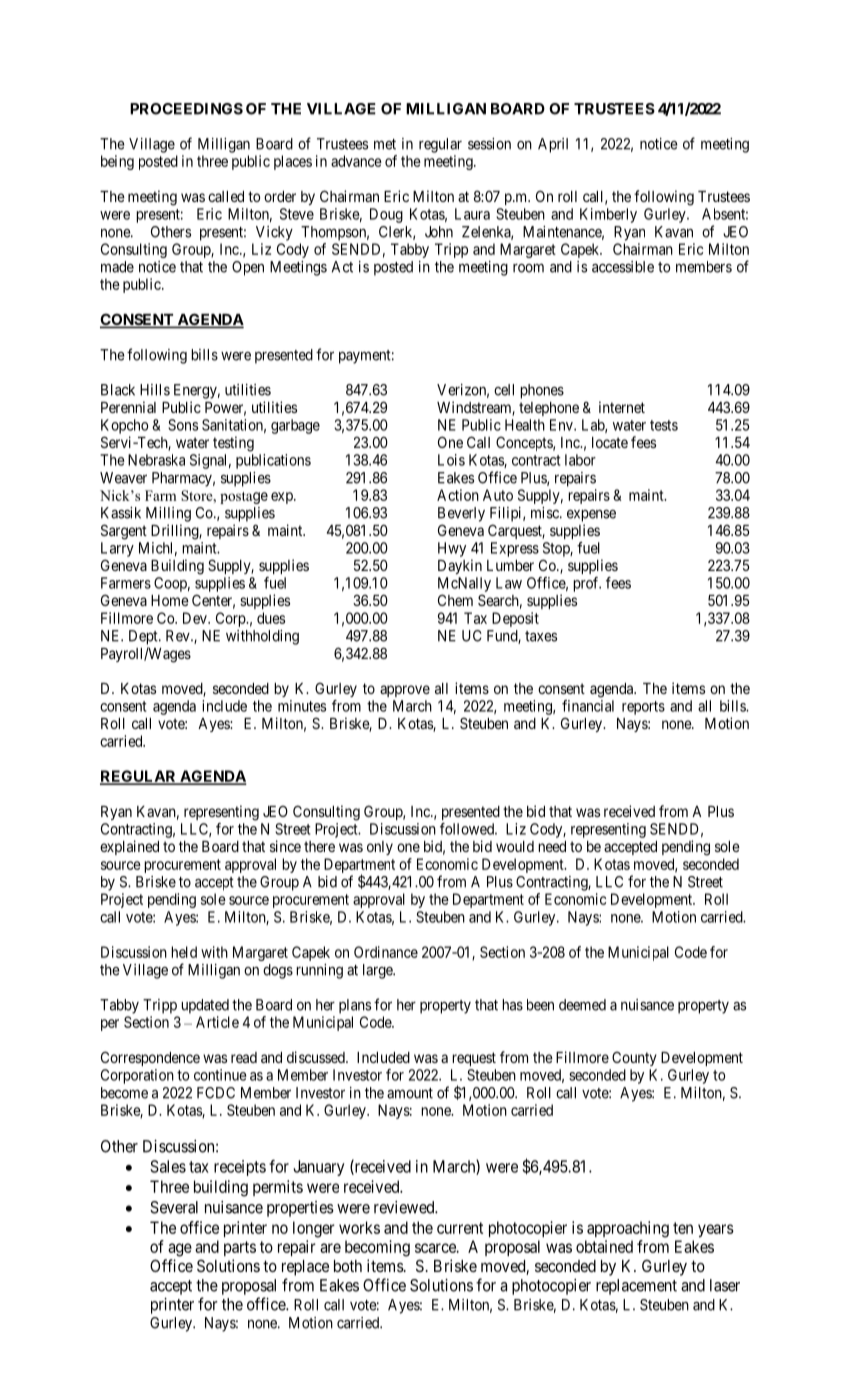 The width and height of the document is (849, 1400). What do you see at coordinates (591, 516) in the document?
I see `expense` at bounding box center [591, 516].
